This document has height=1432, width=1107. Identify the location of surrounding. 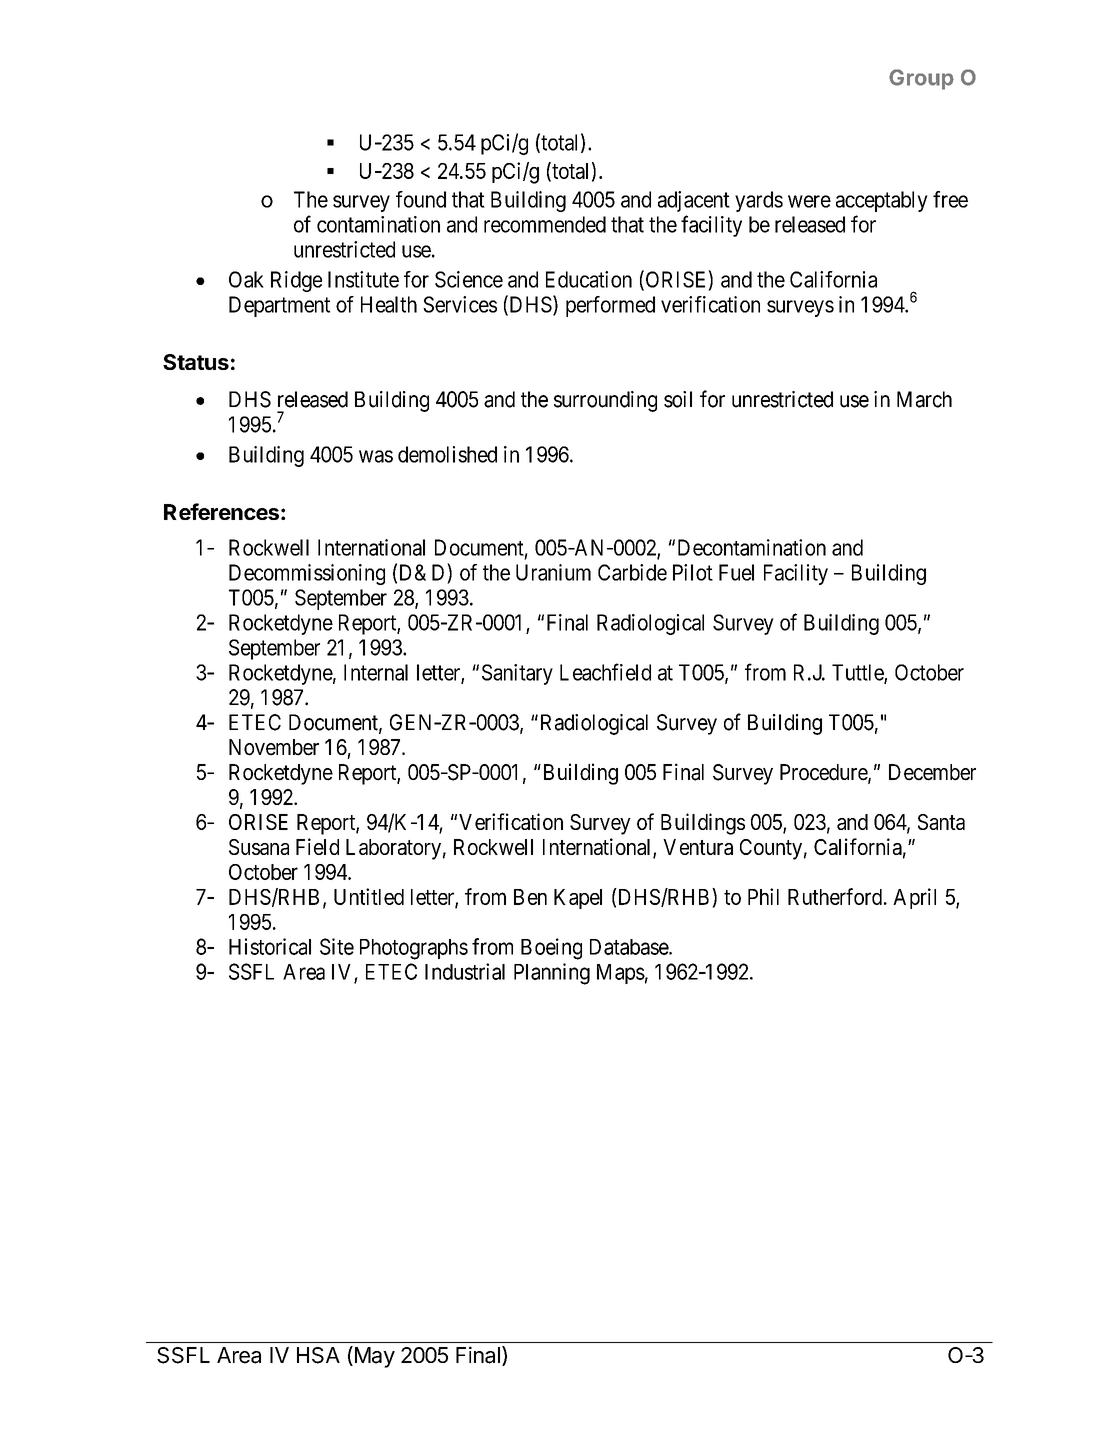
(605, 401).
